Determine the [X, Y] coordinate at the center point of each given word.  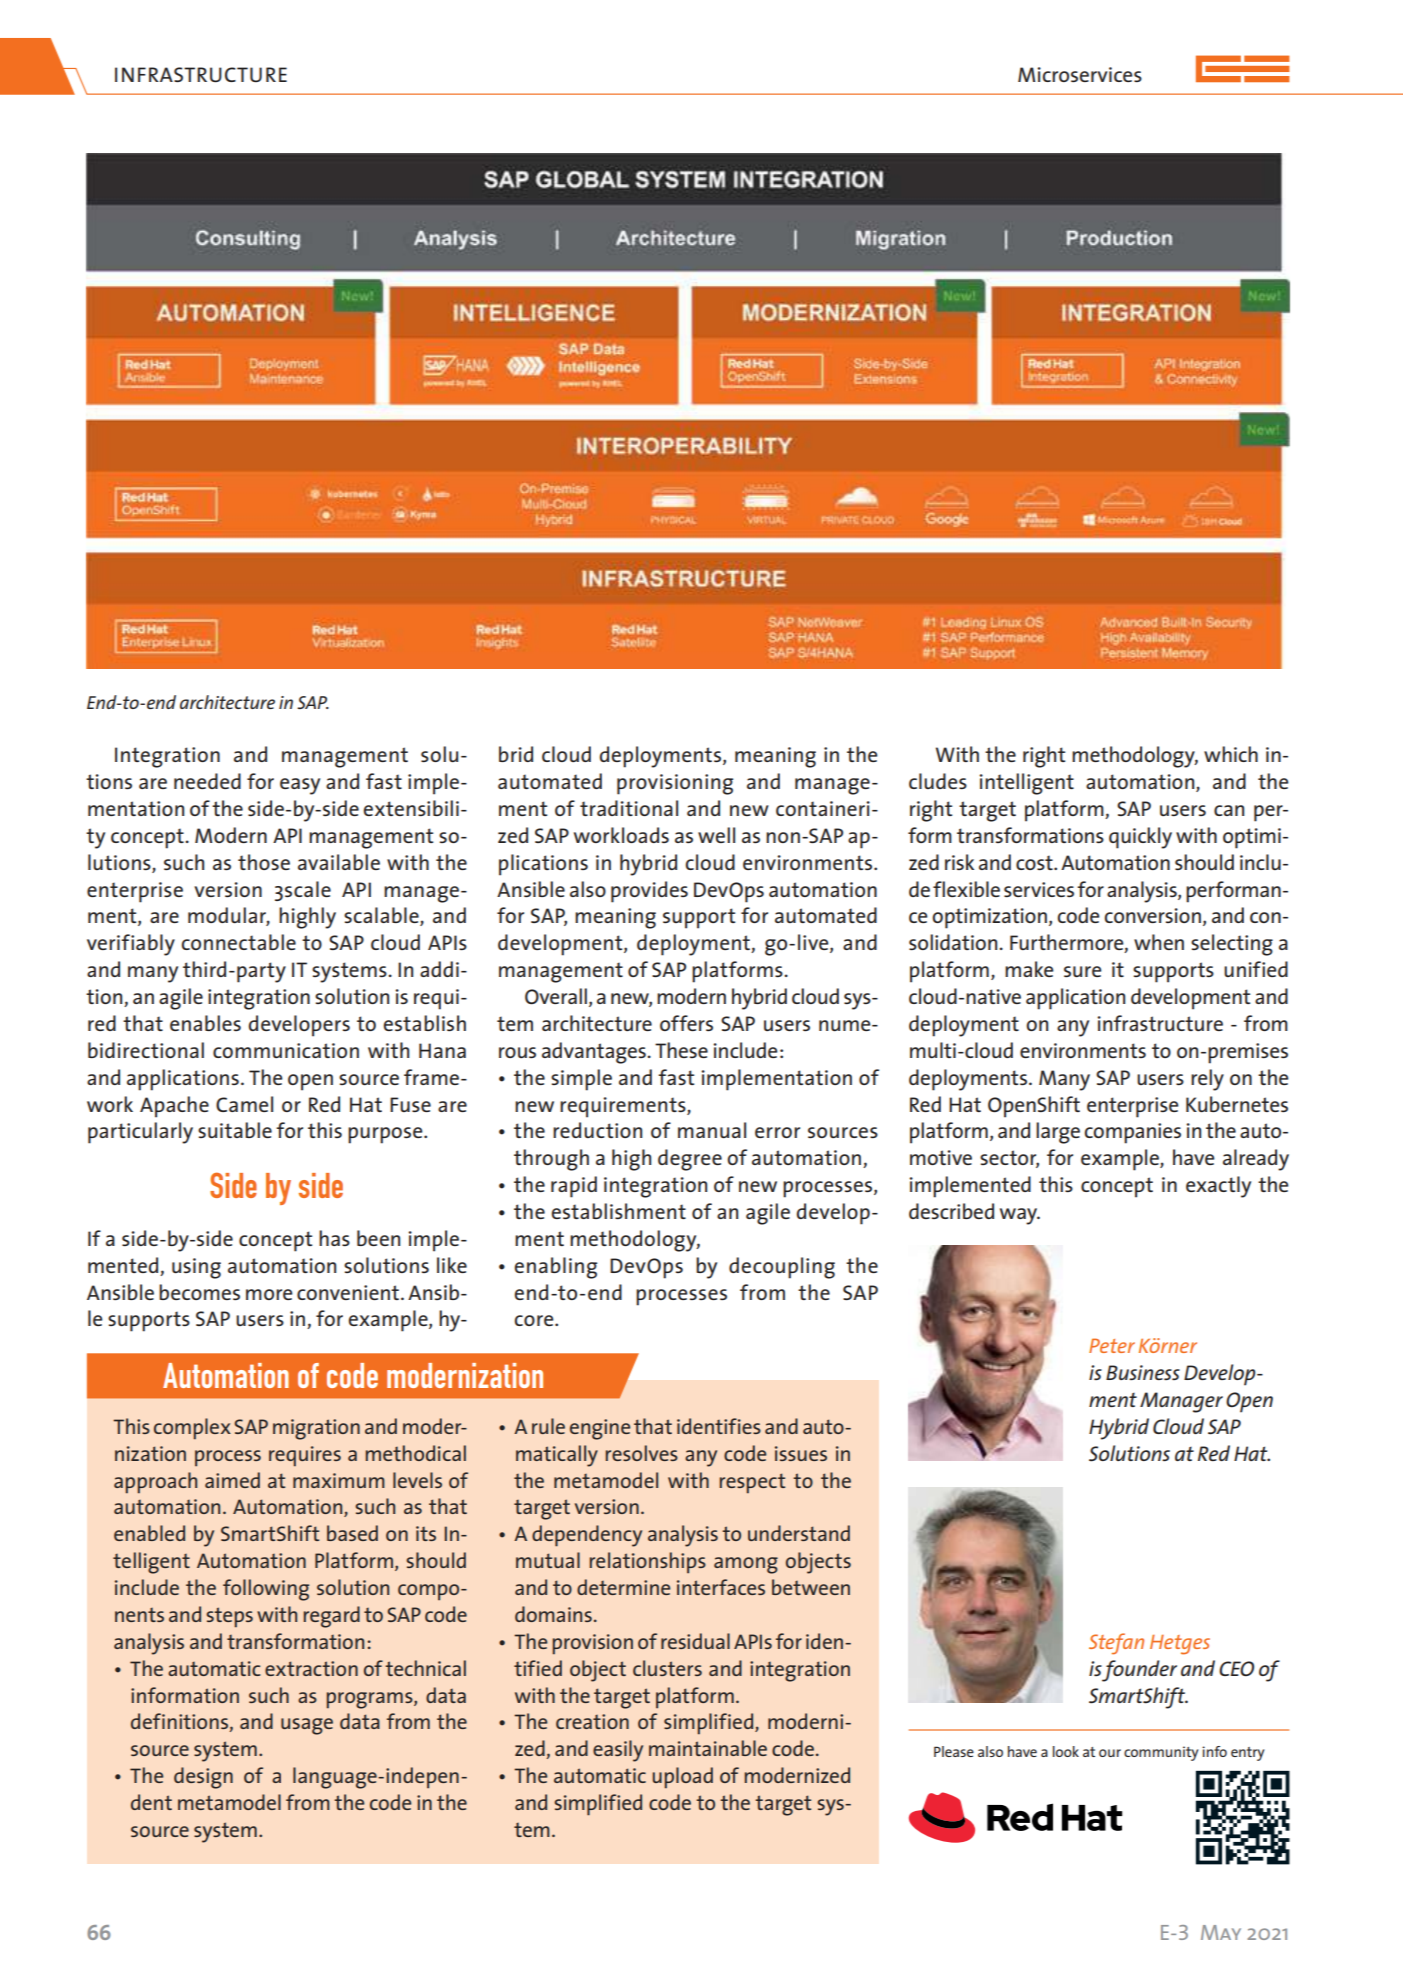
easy [300, 786]
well [716, 835]
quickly [1140, 838]
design [203, 1778]
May [1221, 1932]
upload [682, 1777]
